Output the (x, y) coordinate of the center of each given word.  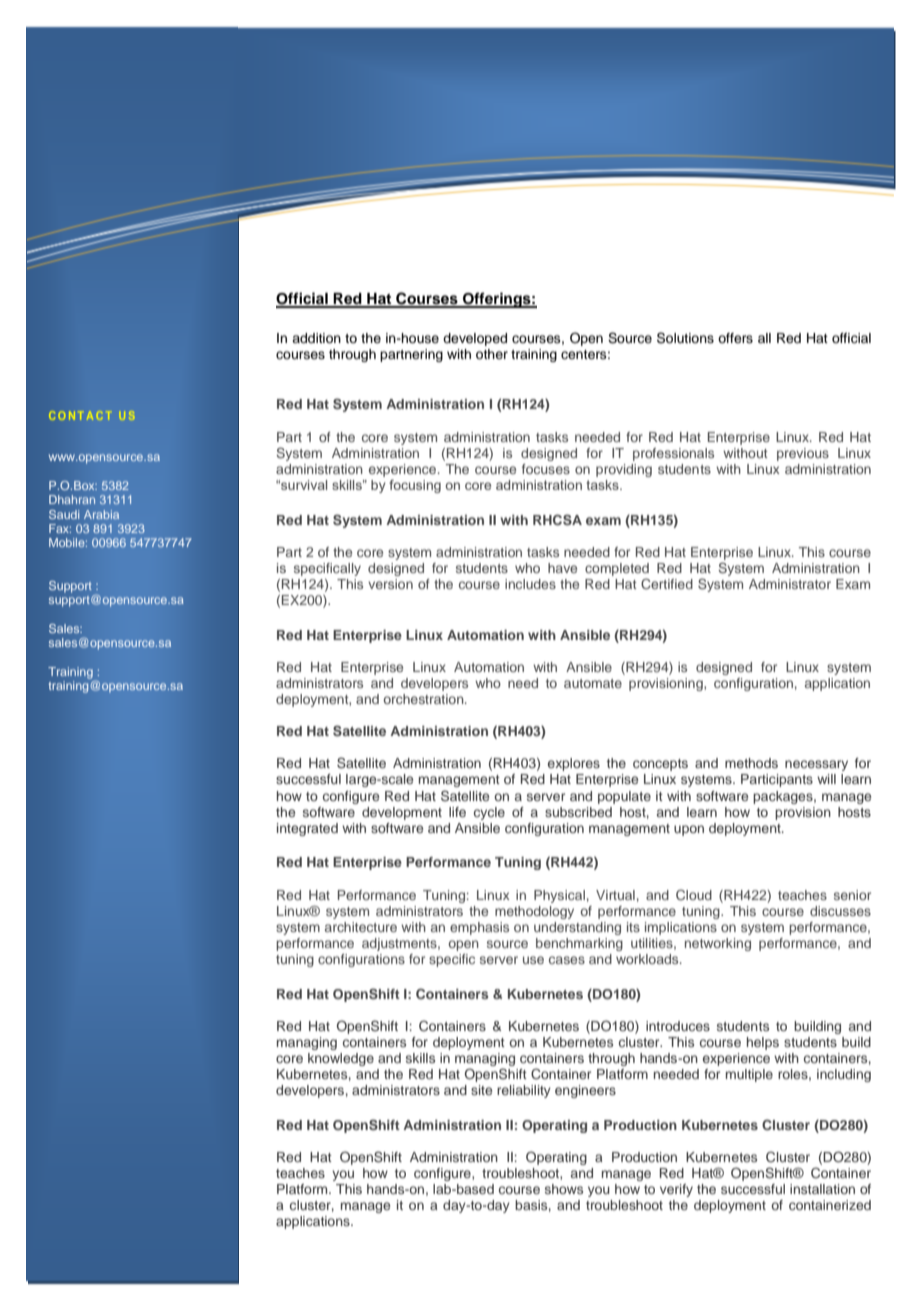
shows (564, 1189)
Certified (667, 584)
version (390, 584)
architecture (361, 927)
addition (316, 338)
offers (735, 338)
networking (718, 944)
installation (822, 1189)
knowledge (341, 1059)
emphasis (479, 928)
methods (751, 763)
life (457, 812)
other (492, 354)
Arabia (101, 514)
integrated (307, 829)
